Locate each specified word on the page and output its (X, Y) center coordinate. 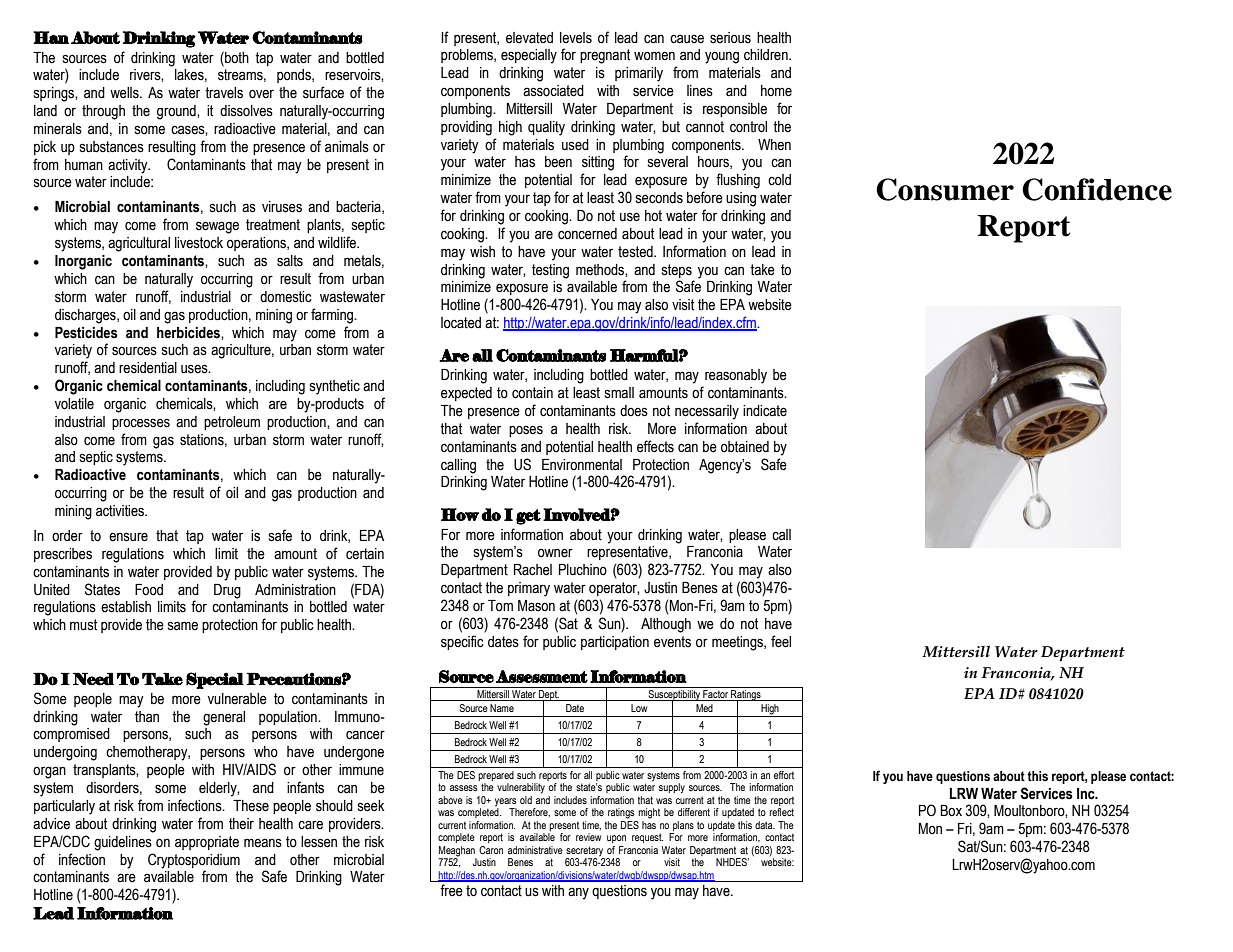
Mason (536, 606)
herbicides (189, 333)
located (461, 323)
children (767, 55)
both (236, 57)
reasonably (736, 376)
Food (149, 590)
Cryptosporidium (194, 861)
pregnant (605, 56)
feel (781, 641)
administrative (535, 850)
